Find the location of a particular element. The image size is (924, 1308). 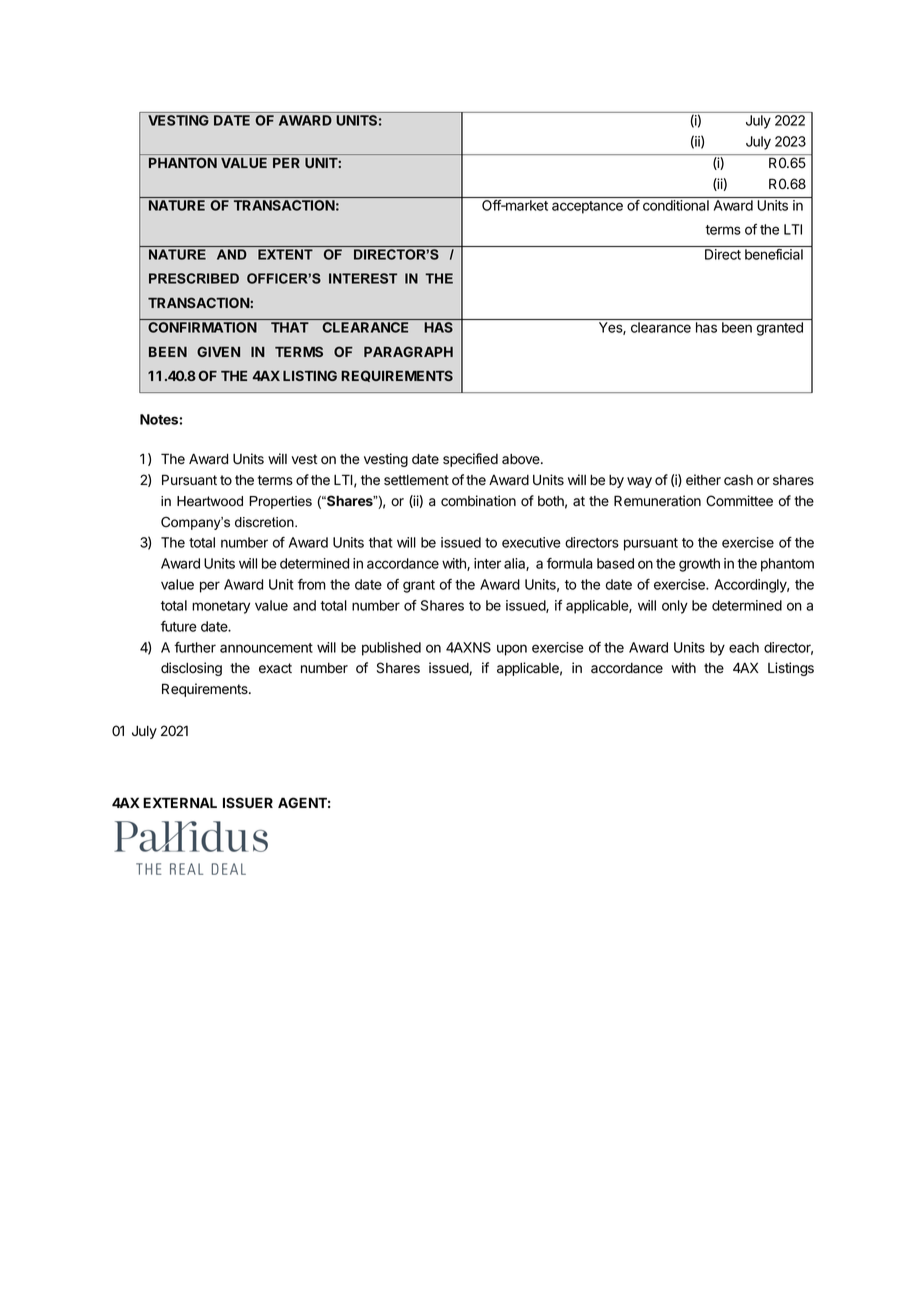

Committee is located at coordinates (739, 501).
